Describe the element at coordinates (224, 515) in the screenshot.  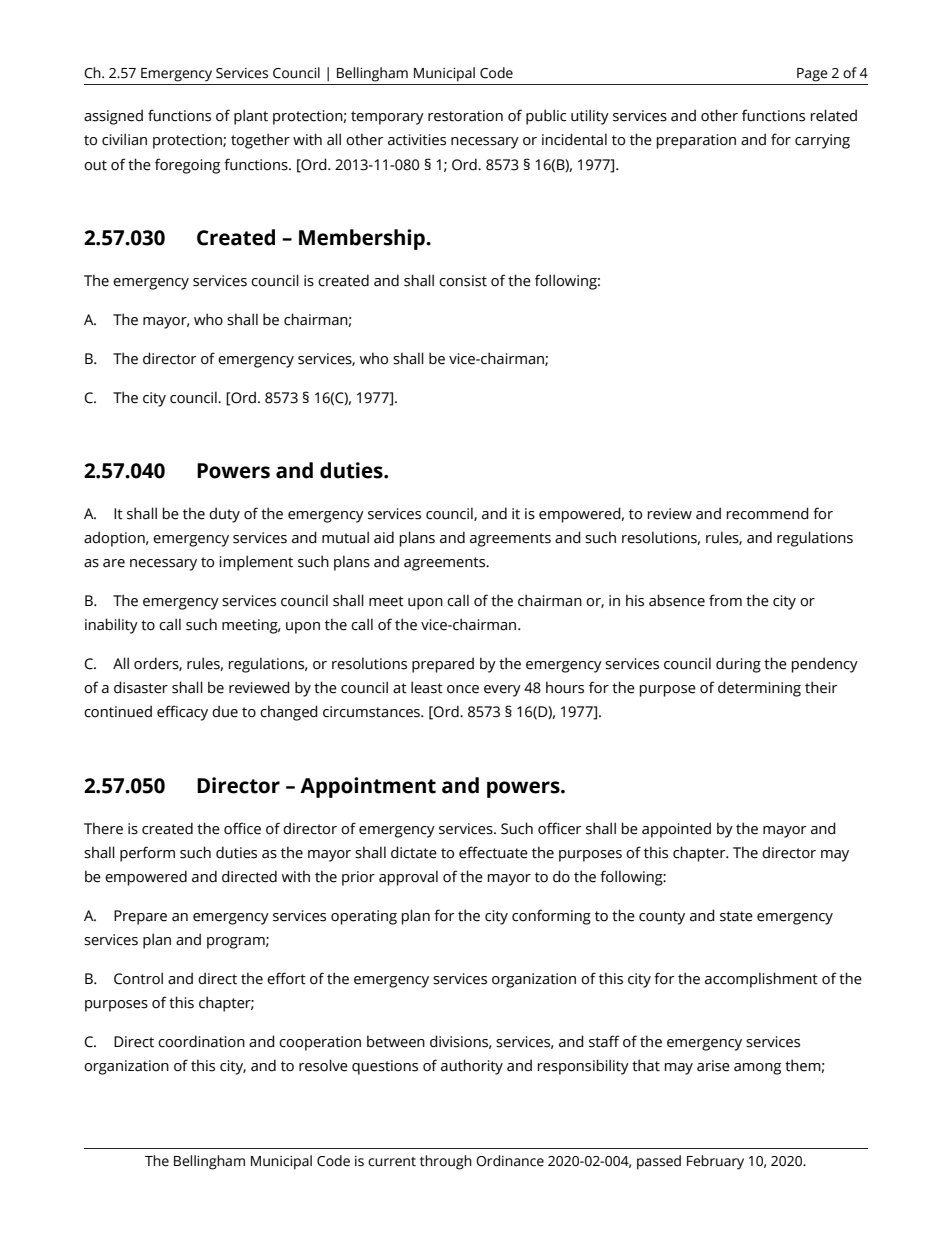
I see `duty` at that location.
